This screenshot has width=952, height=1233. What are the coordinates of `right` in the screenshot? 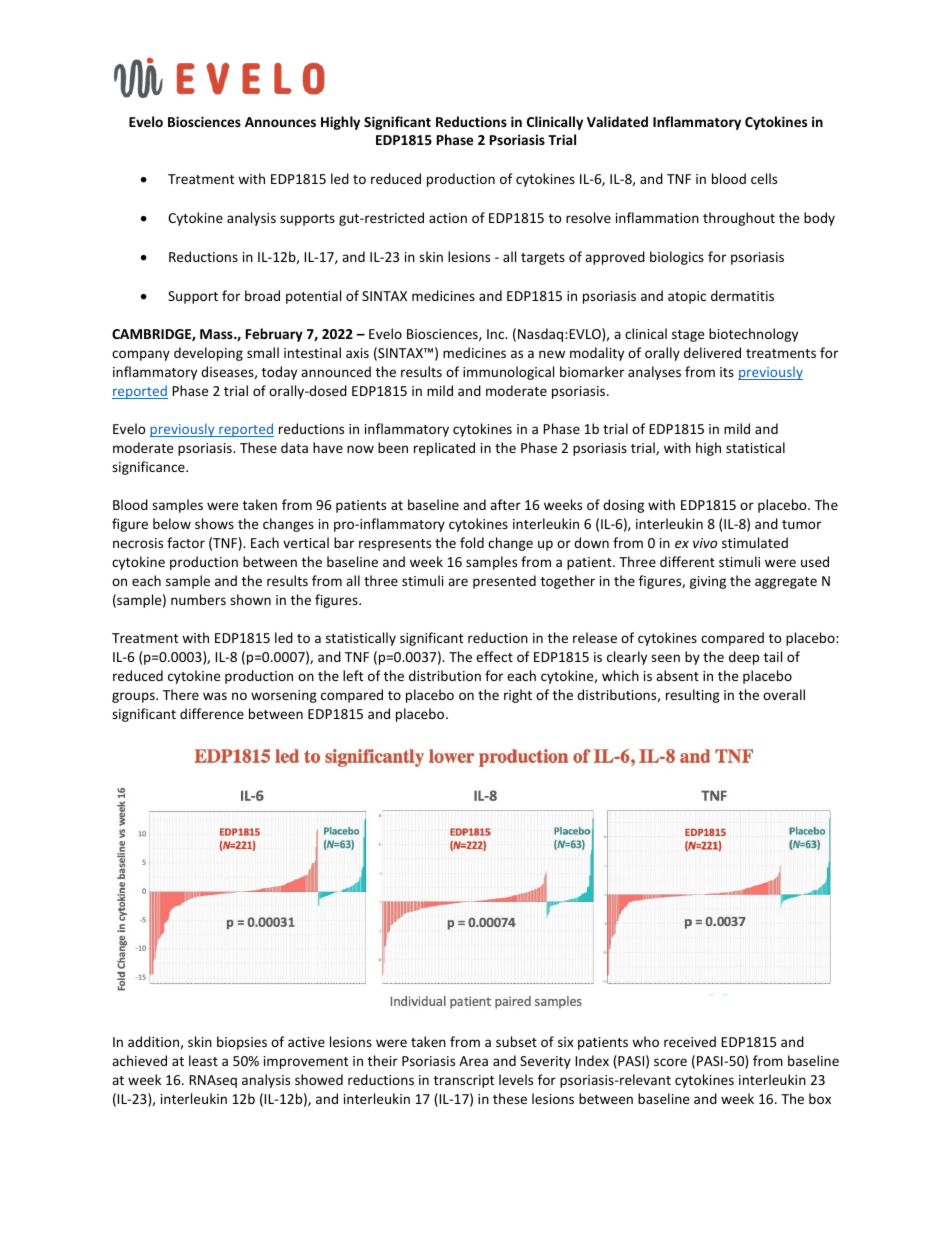 It's located at (518, 696).
